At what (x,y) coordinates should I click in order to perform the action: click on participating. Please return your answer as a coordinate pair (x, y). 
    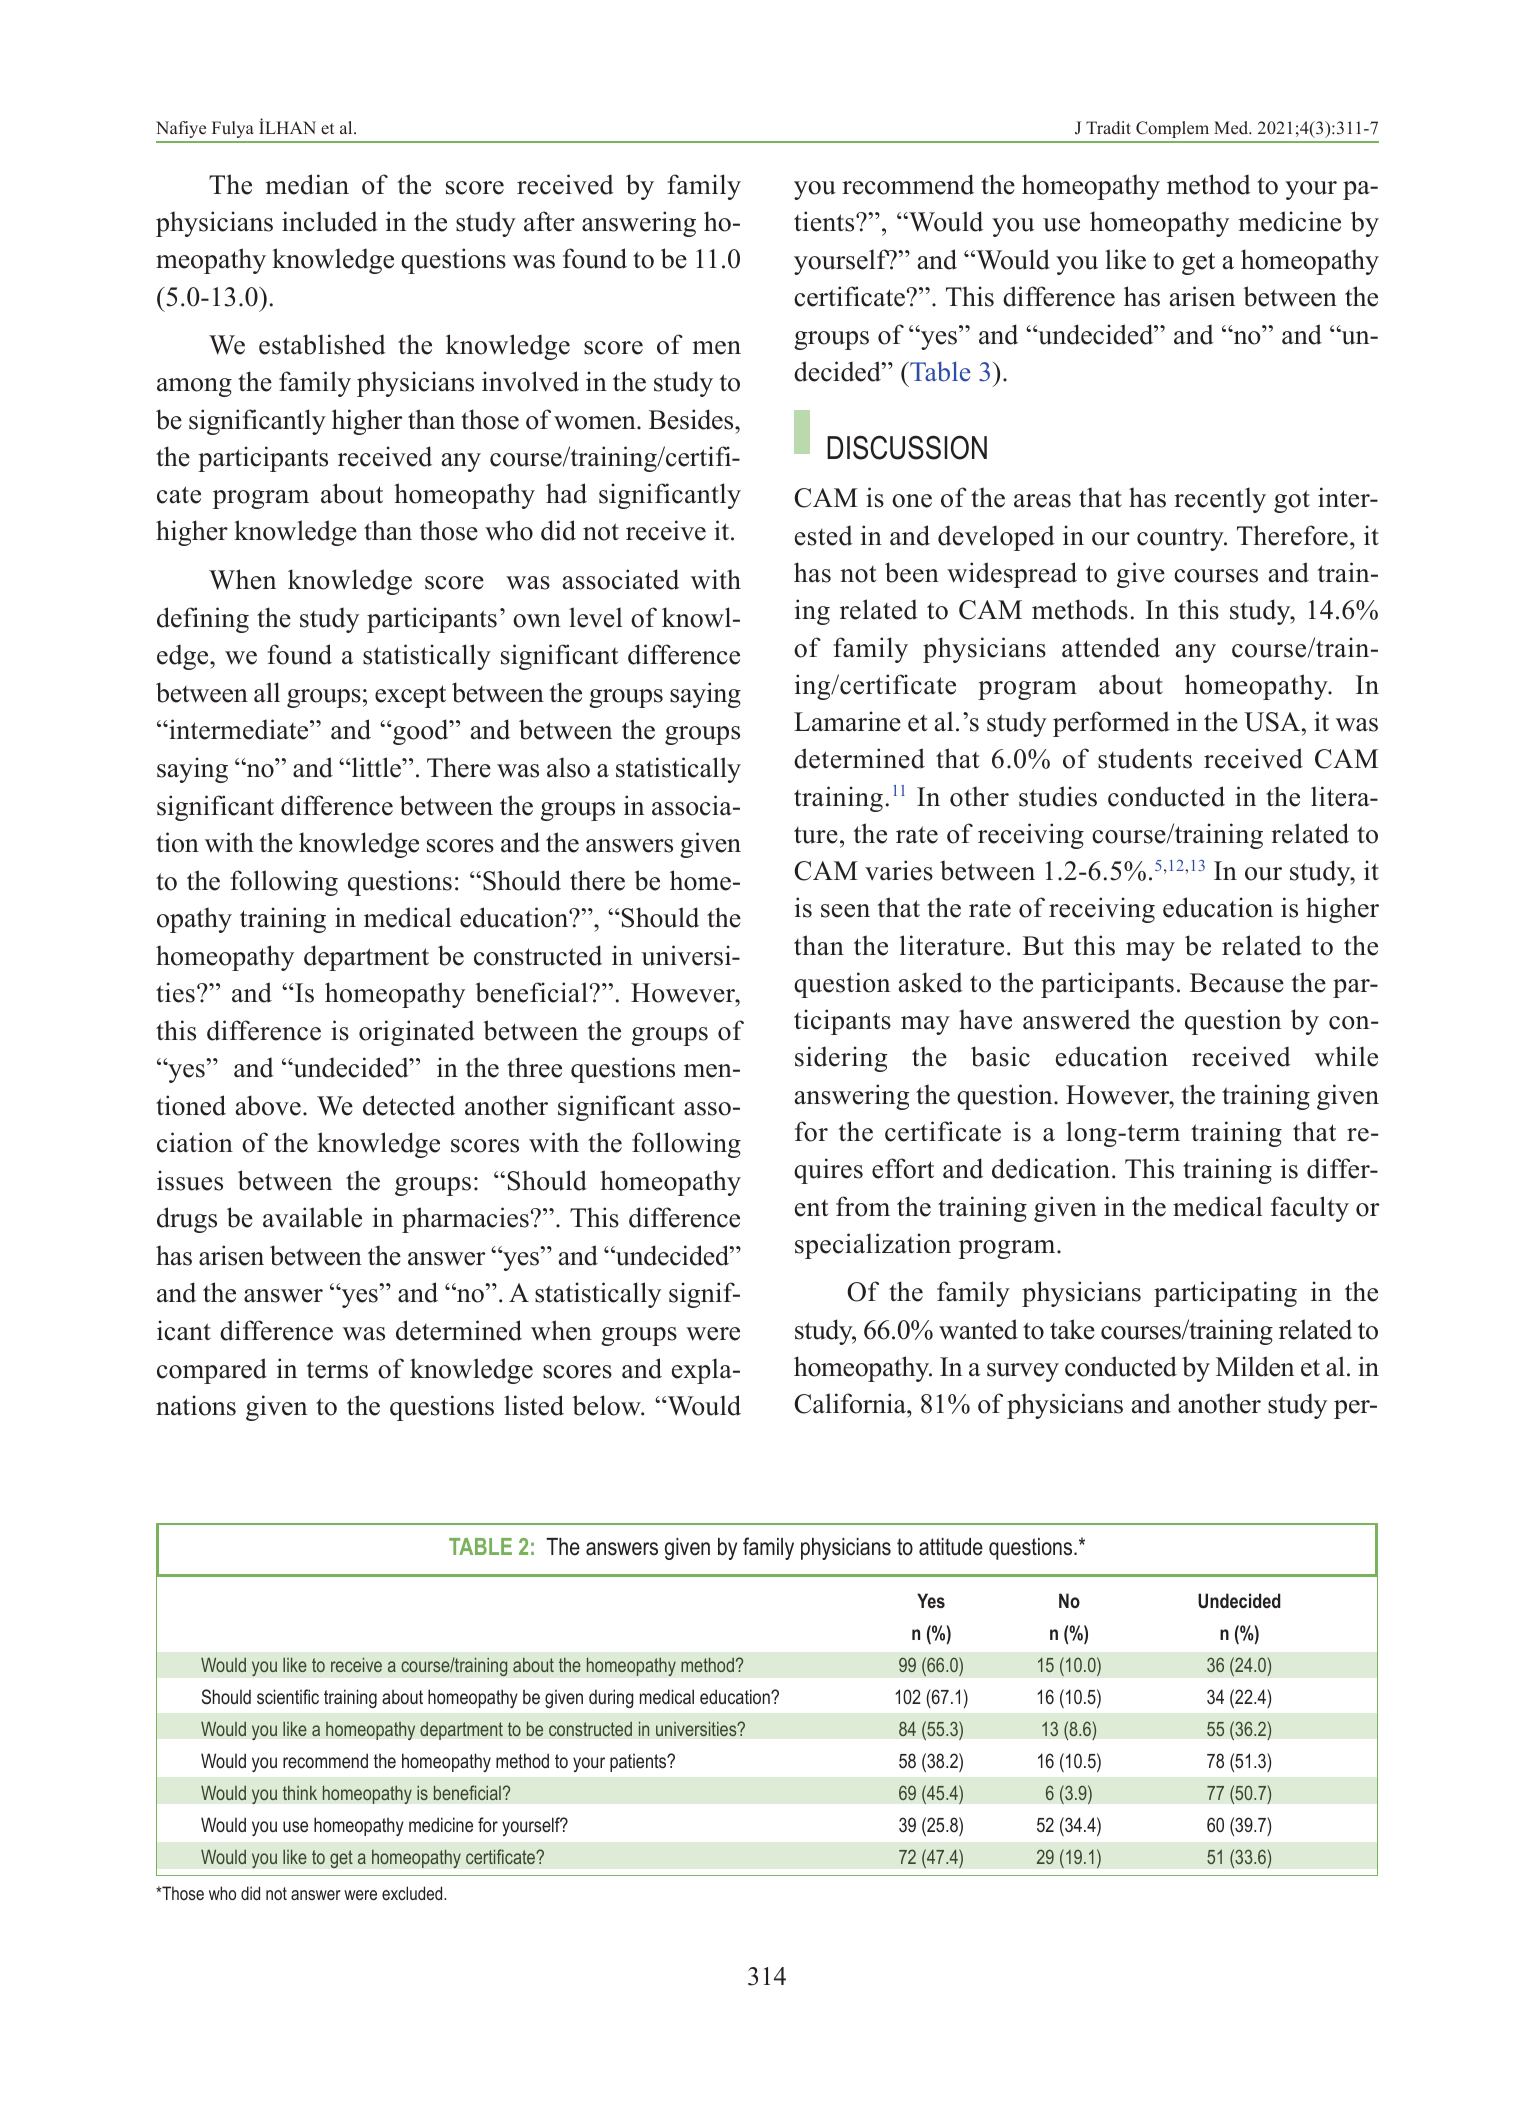
    Looking at the image, I should click on (1225, 1294).
